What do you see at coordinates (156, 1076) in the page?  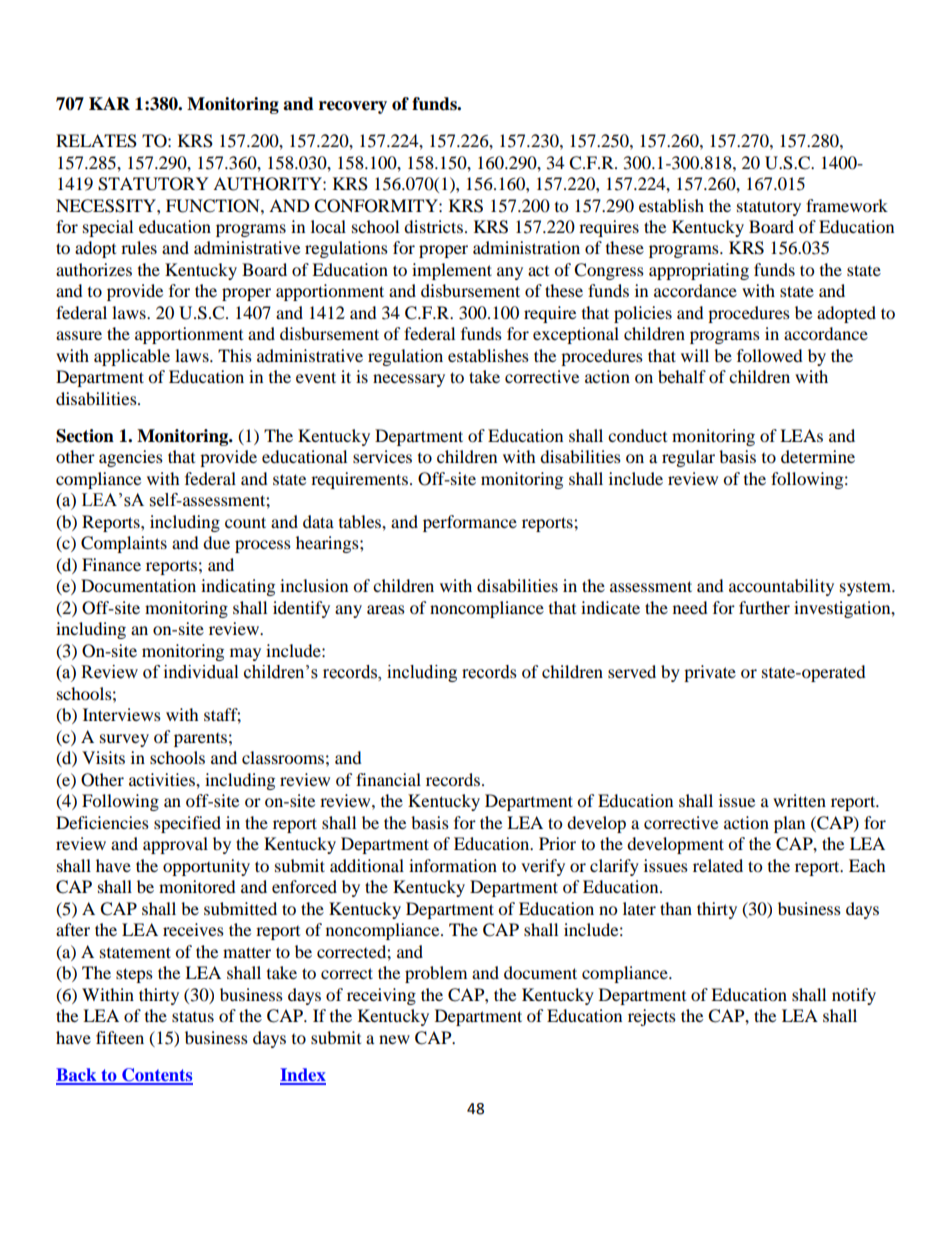 I see `Contents` at bounding box center [156, 1076].
